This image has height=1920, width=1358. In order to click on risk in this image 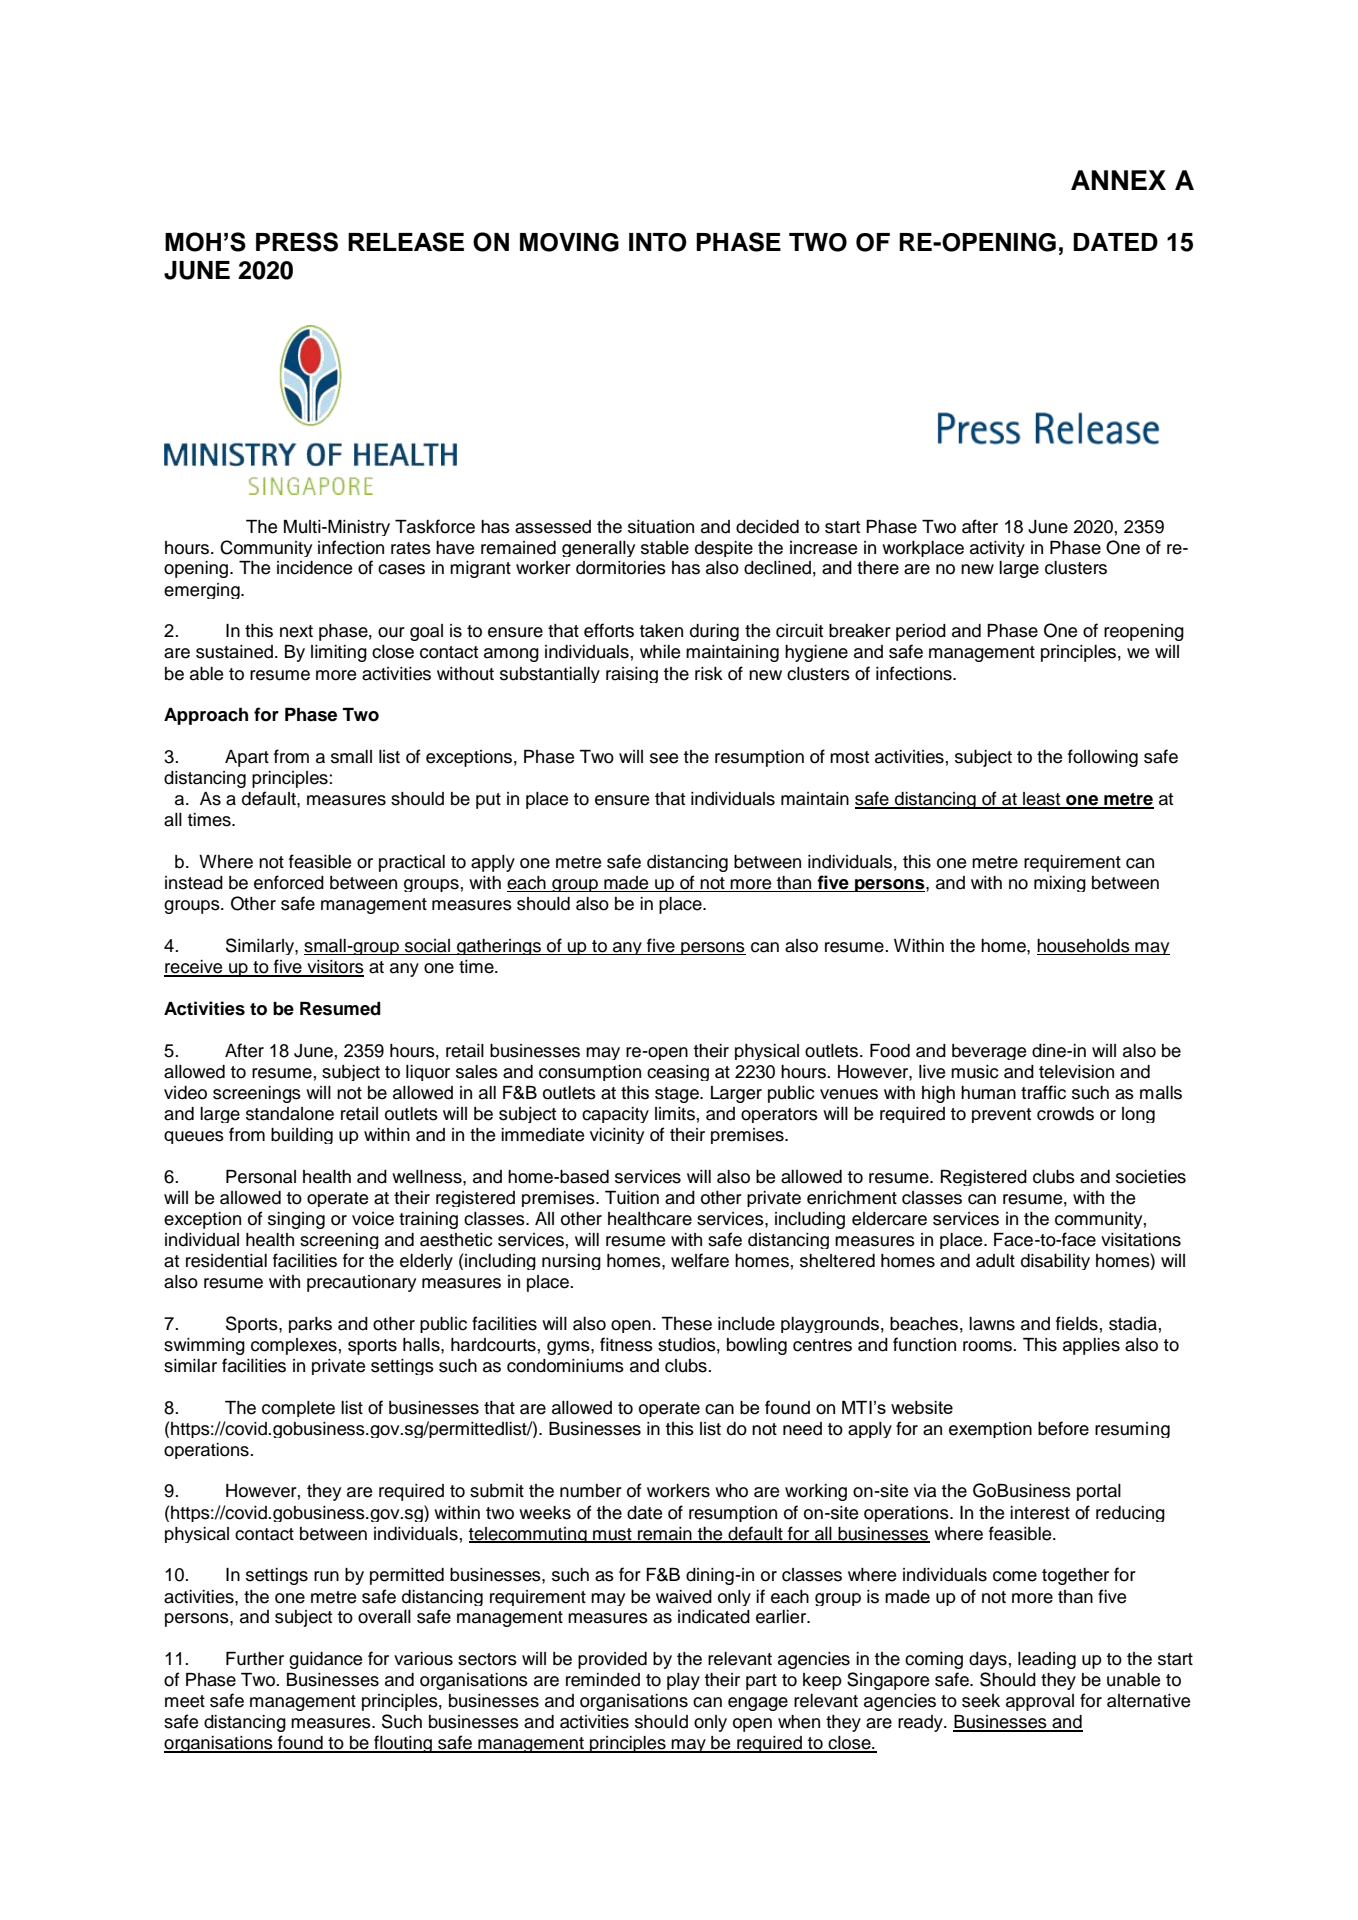, I will do `click(709, 674)`.
